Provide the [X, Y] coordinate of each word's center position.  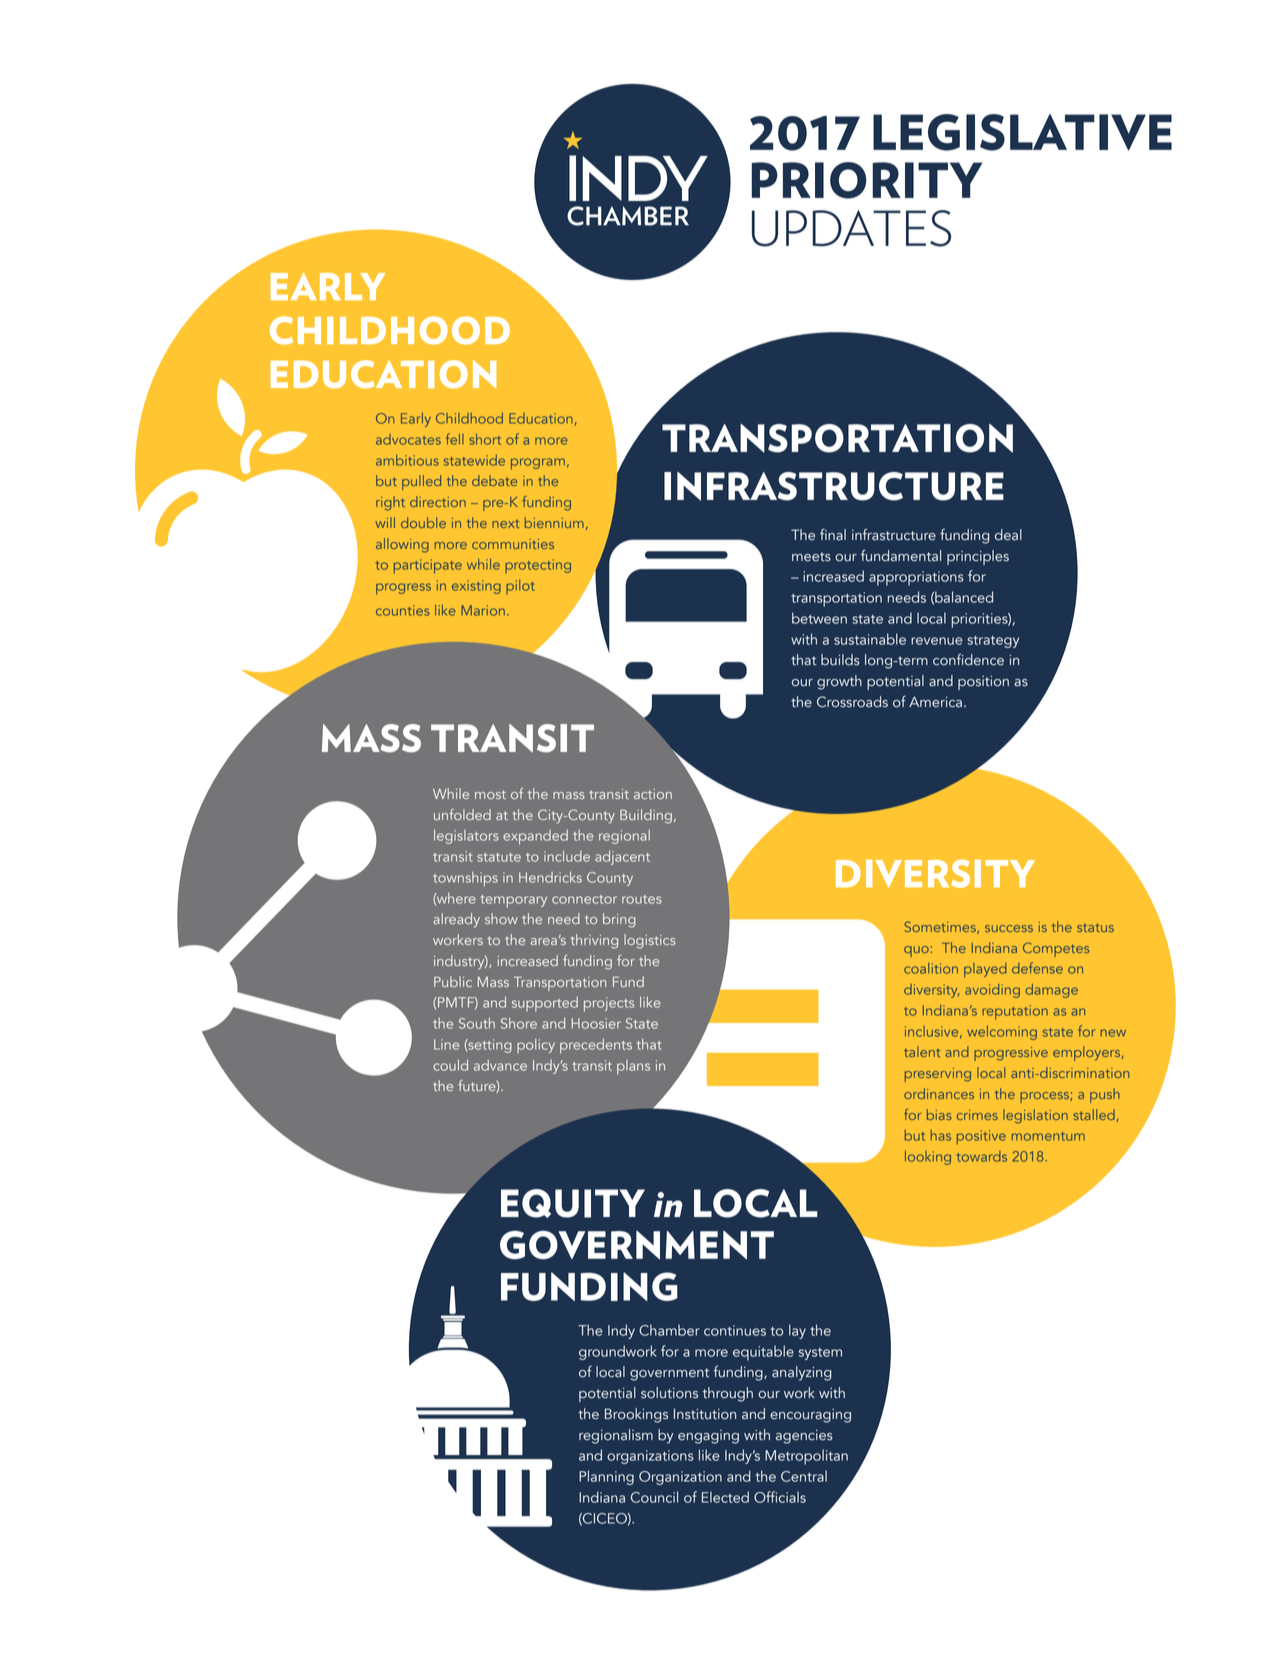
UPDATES [851, 228]
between [819, 618]
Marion [483, 610]
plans [633, 1067]
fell [455, 439]
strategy [993, 642]
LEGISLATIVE [1022, 132]
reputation [1015, 1012]
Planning [606, 1477]
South [477, 1023]
